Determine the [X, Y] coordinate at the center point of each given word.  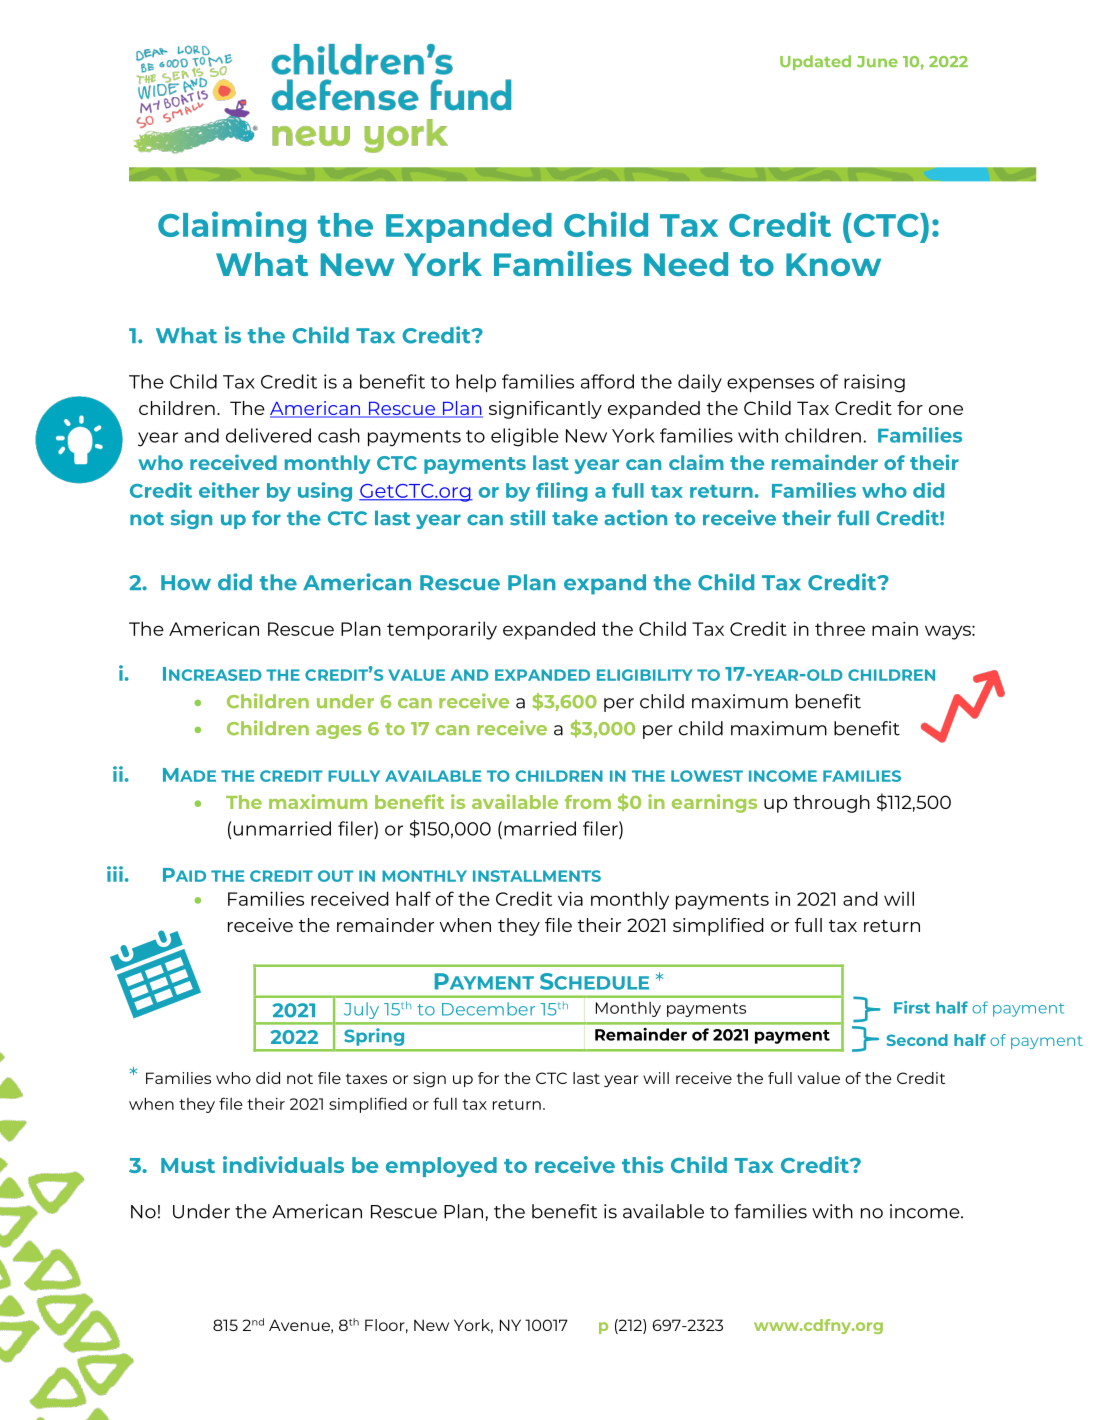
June [877, 61]
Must [188, 1165]
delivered [268, 435]
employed [441, 1167]
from [588, 802]
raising [874, 383]
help [476, 383]
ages [339, 732]
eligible [525, 437]
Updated [815, 62]
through [831, 804]
